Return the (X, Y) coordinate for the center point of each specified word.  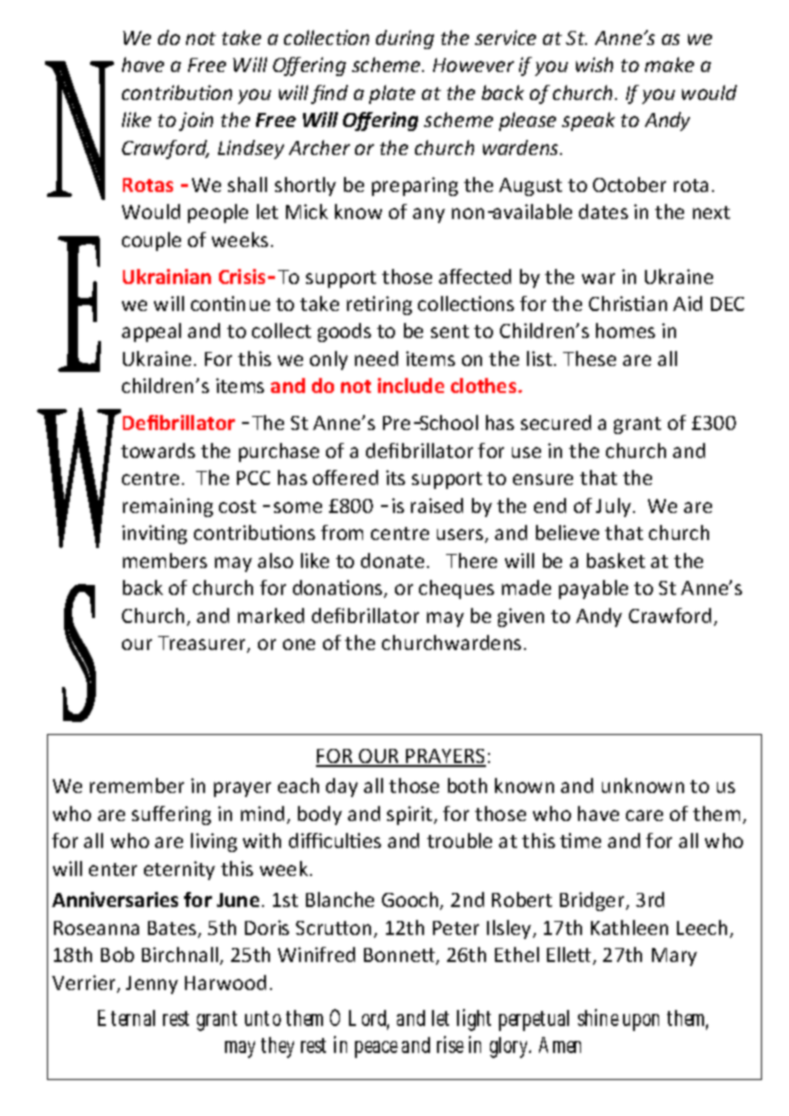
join (196, 121)
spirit (411, 815)
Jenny (152, 985)
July (615, 507)
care (644, 815)
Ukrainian (167, 276)
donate (392, 560)
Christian (628, 303)
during (405, 39)
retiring (379, 305)
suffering (171, 815)
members (165, 560)
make (669, 64)
